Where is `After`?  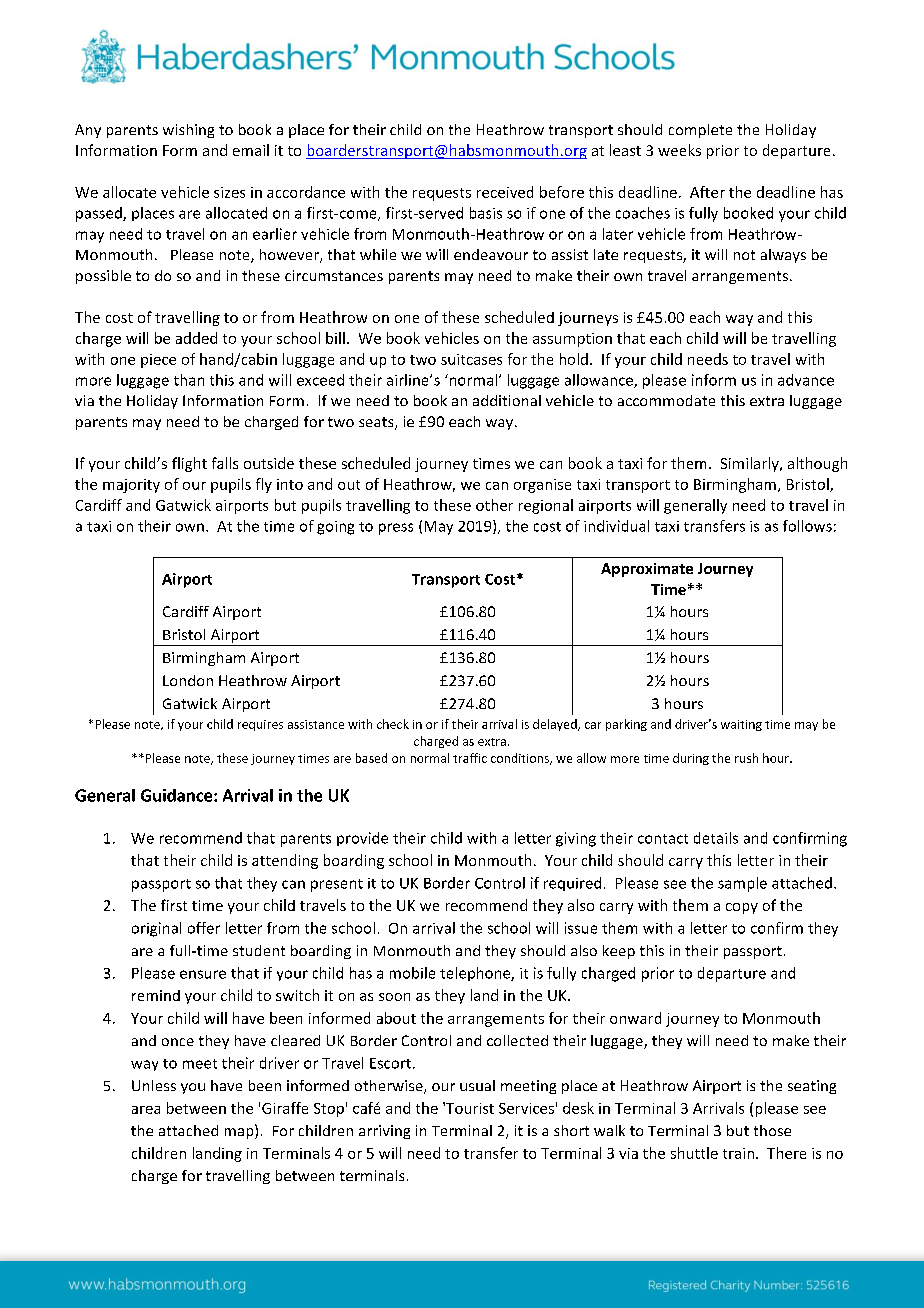
After is located at coordinates (707, 192).
